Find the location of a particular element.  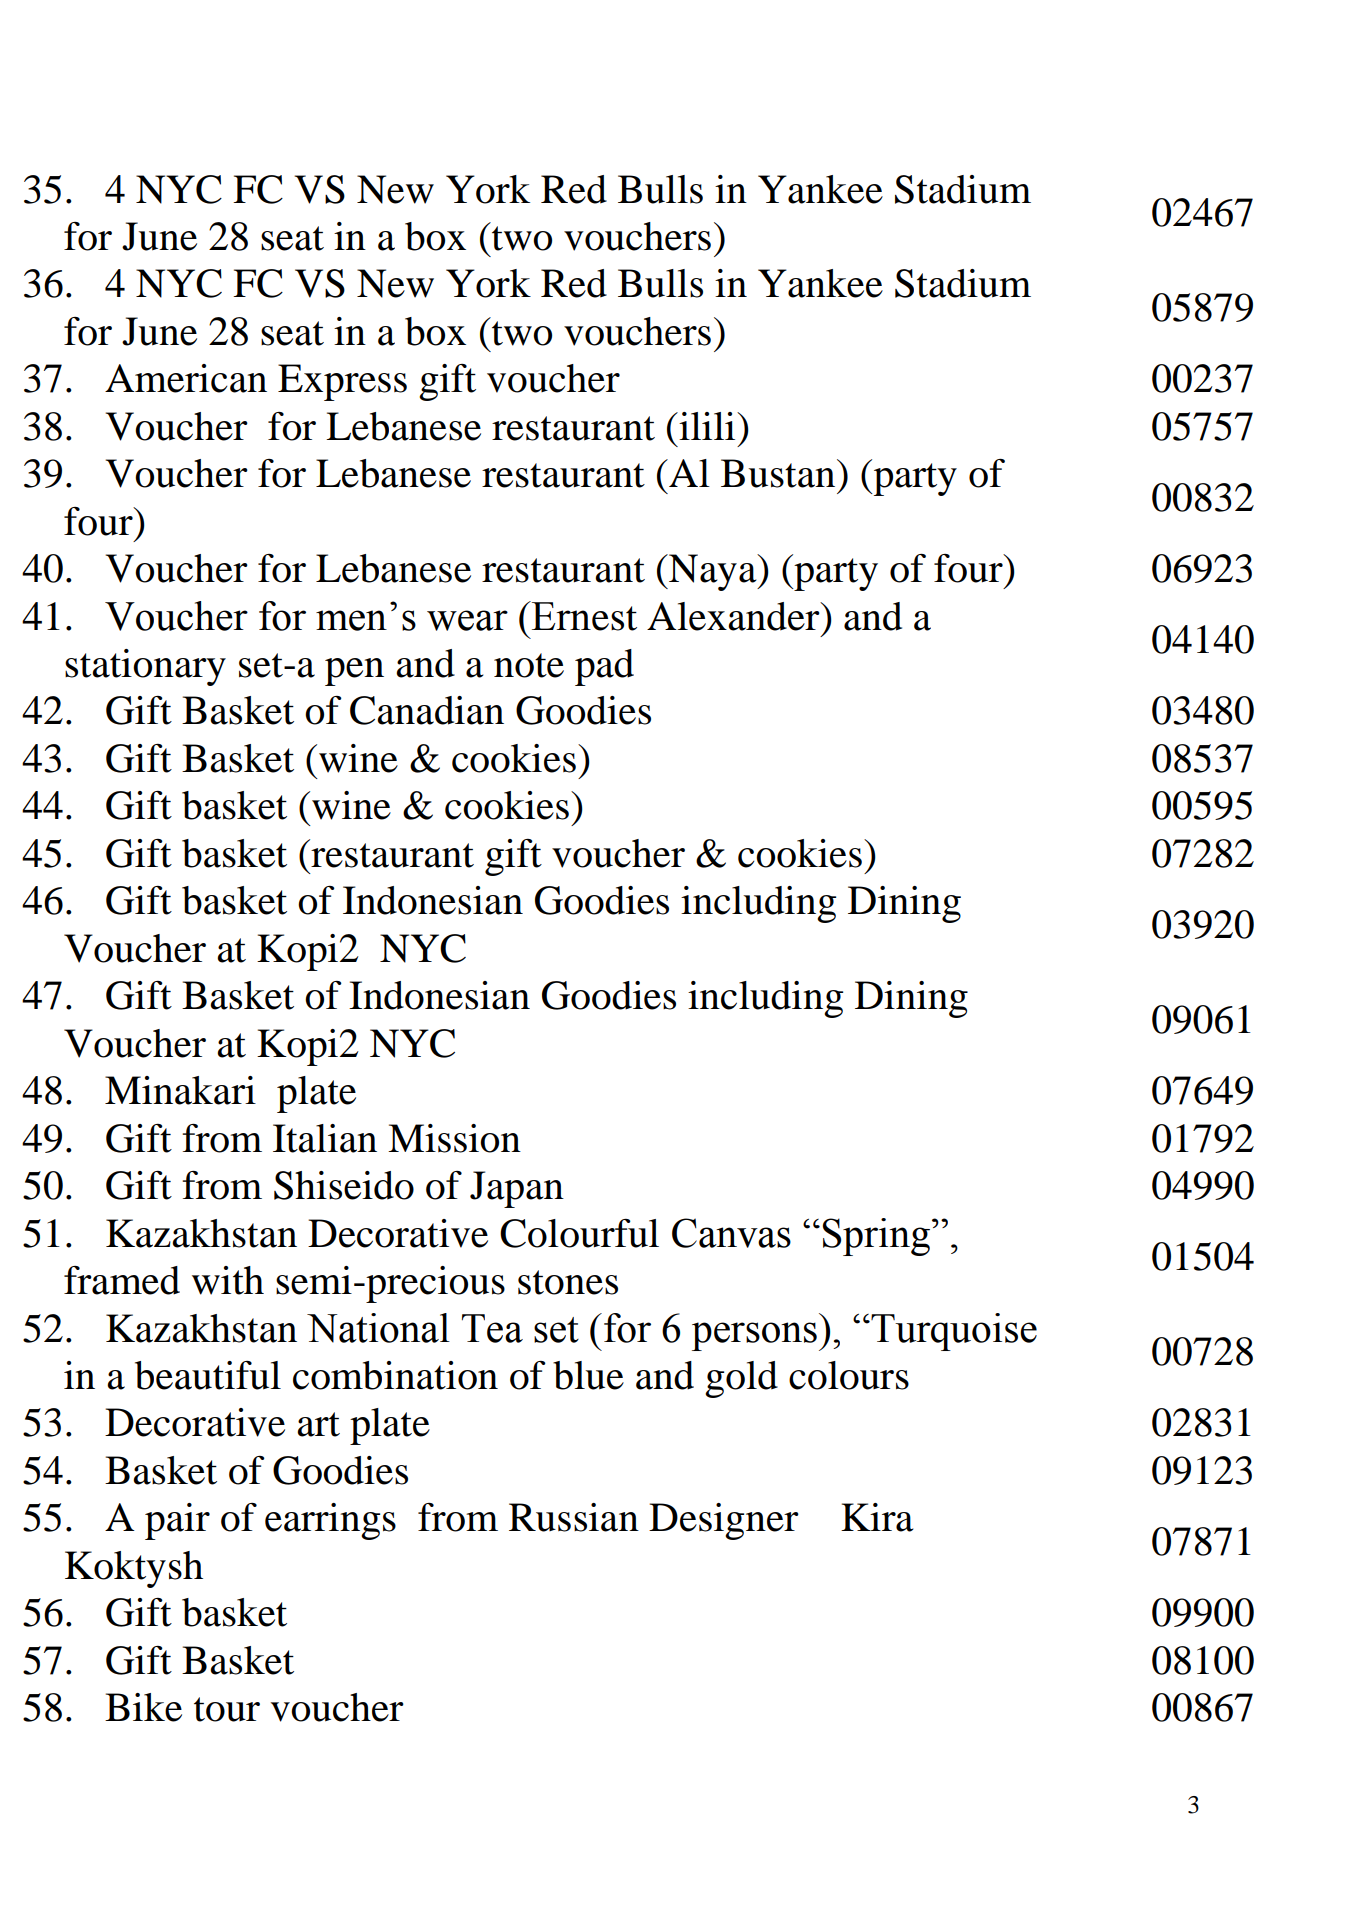

stationary is located at coordinates (145, 667).
